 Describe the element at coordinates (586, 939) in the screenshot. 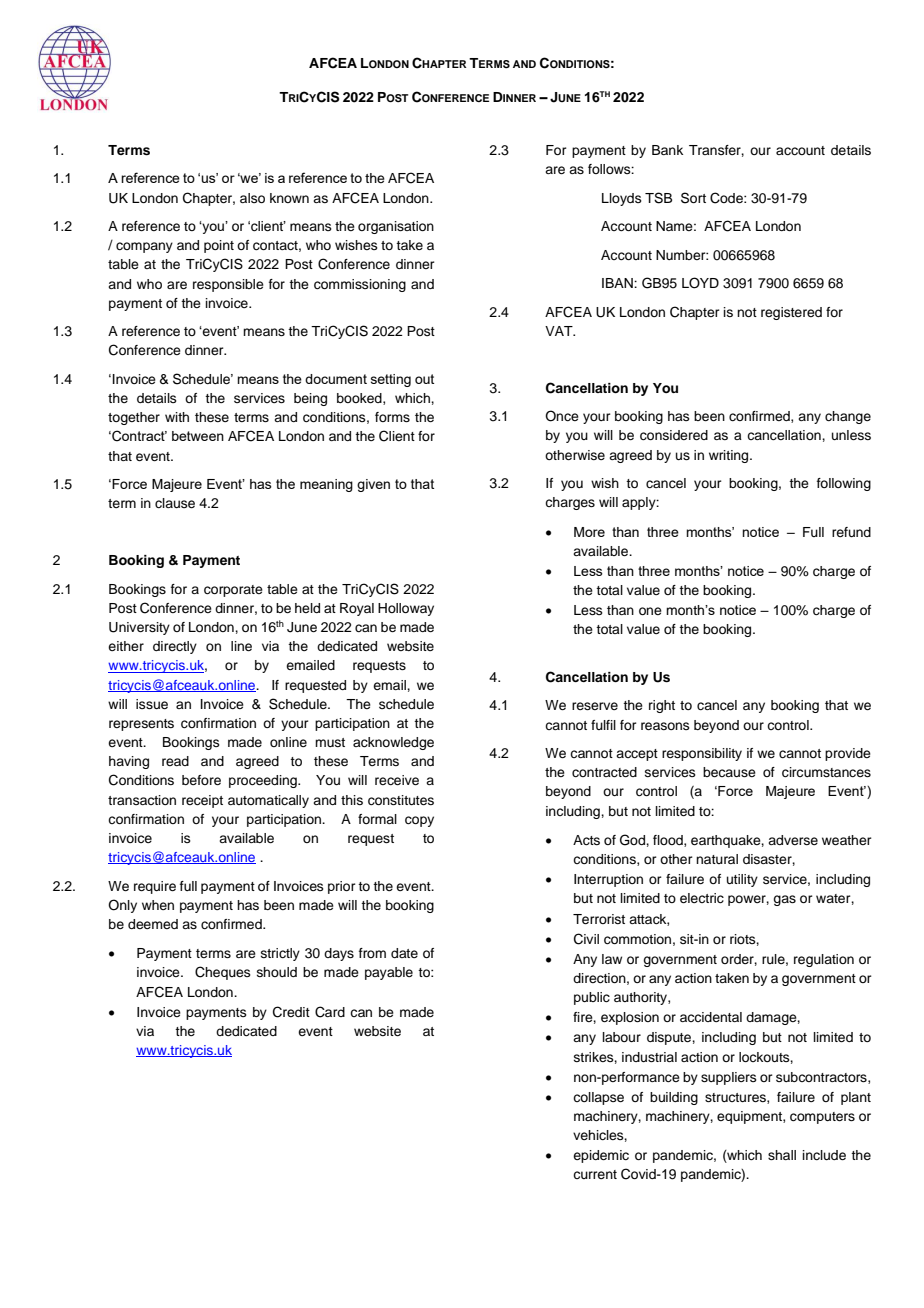

I see `Civil` at that location.
